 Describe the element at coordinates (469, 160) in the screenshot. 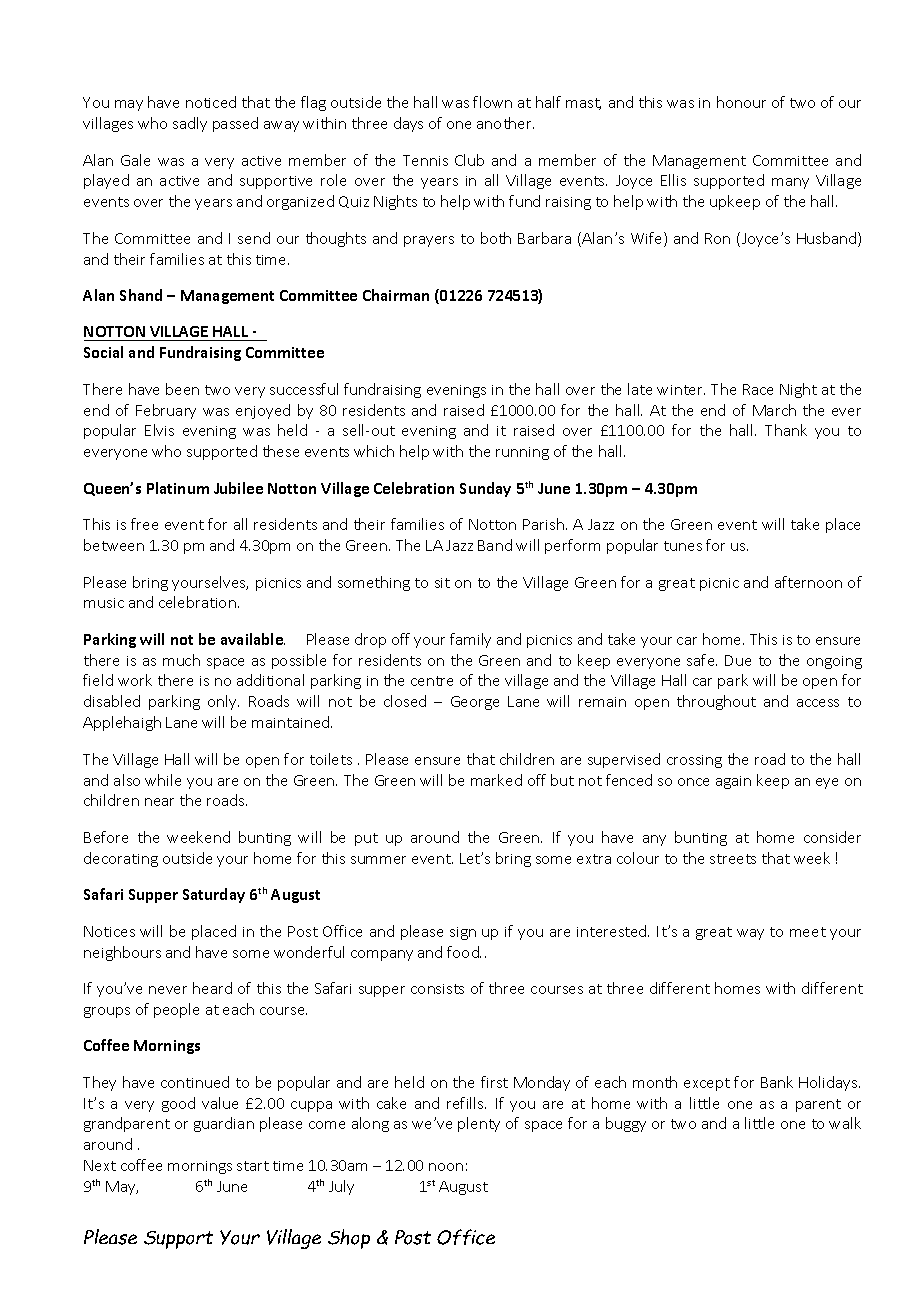

I see `Club` at that location.
